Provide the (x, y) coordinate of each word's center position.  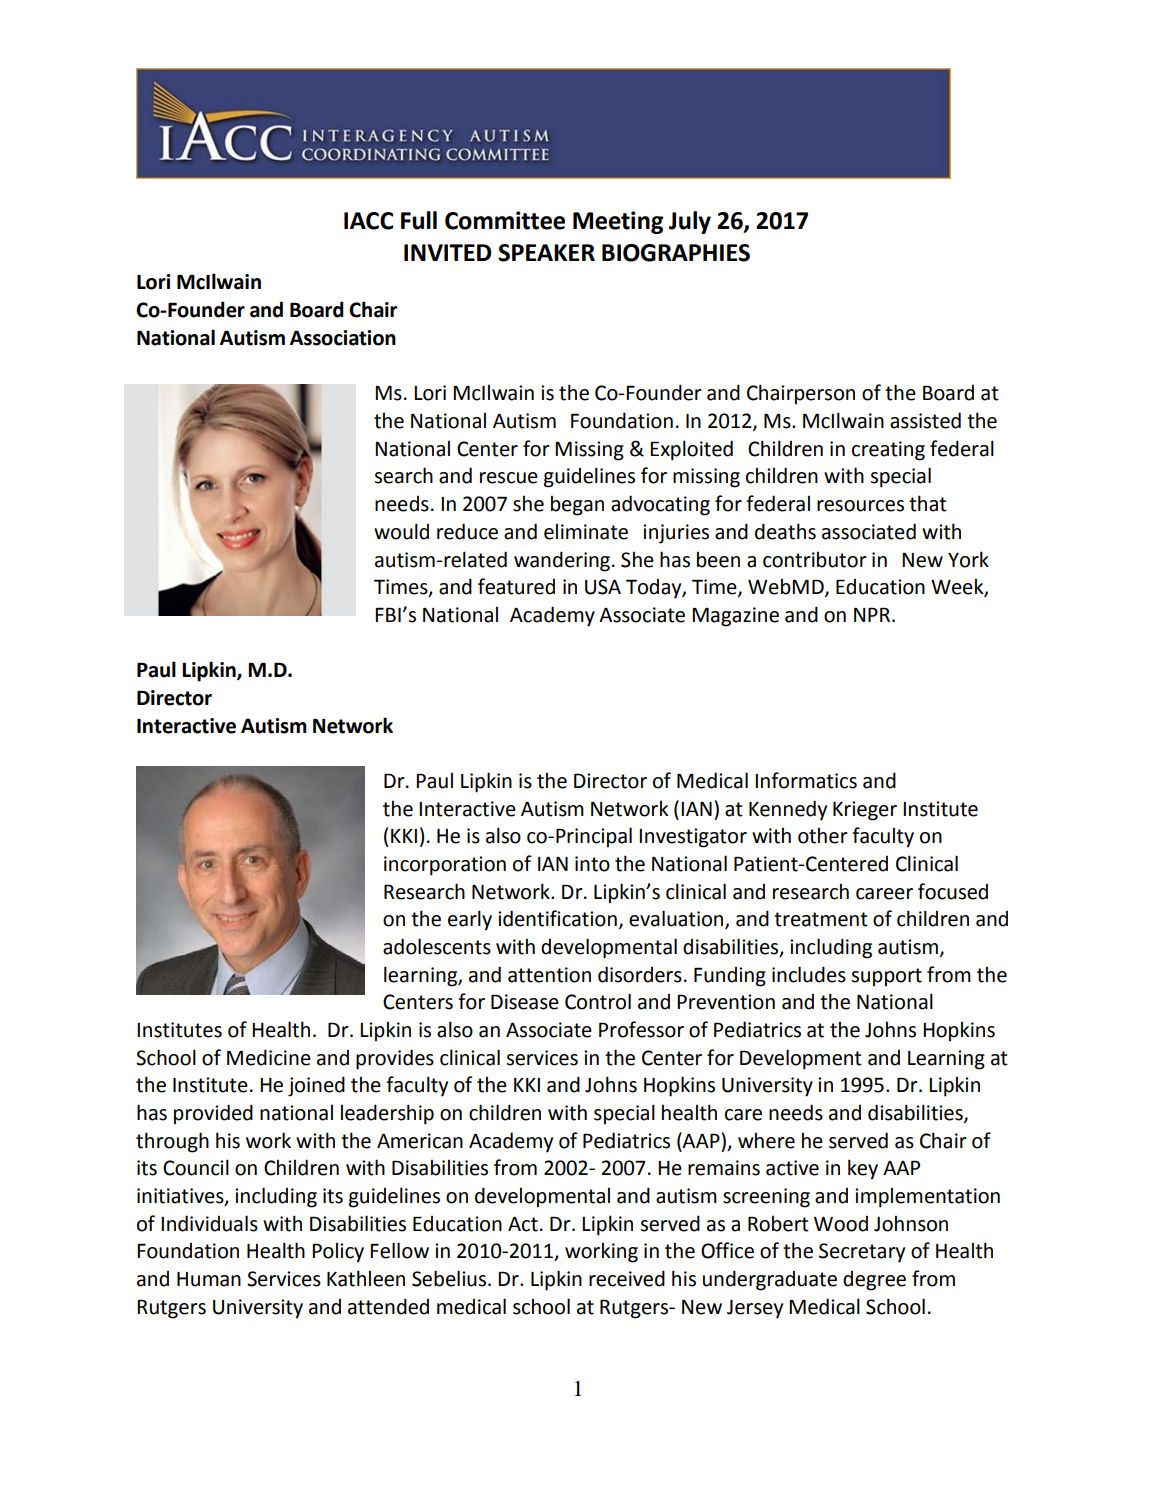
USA (603, 587)
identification (557, 918)
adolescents (437, 946)
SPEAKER (546, 253)
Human (209, 1279)
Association (343, 338)
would (401, 531)
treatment (821, 919)
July (690, 222)
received (627, 1278)
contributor (815, 560)
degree (874, 1281)
